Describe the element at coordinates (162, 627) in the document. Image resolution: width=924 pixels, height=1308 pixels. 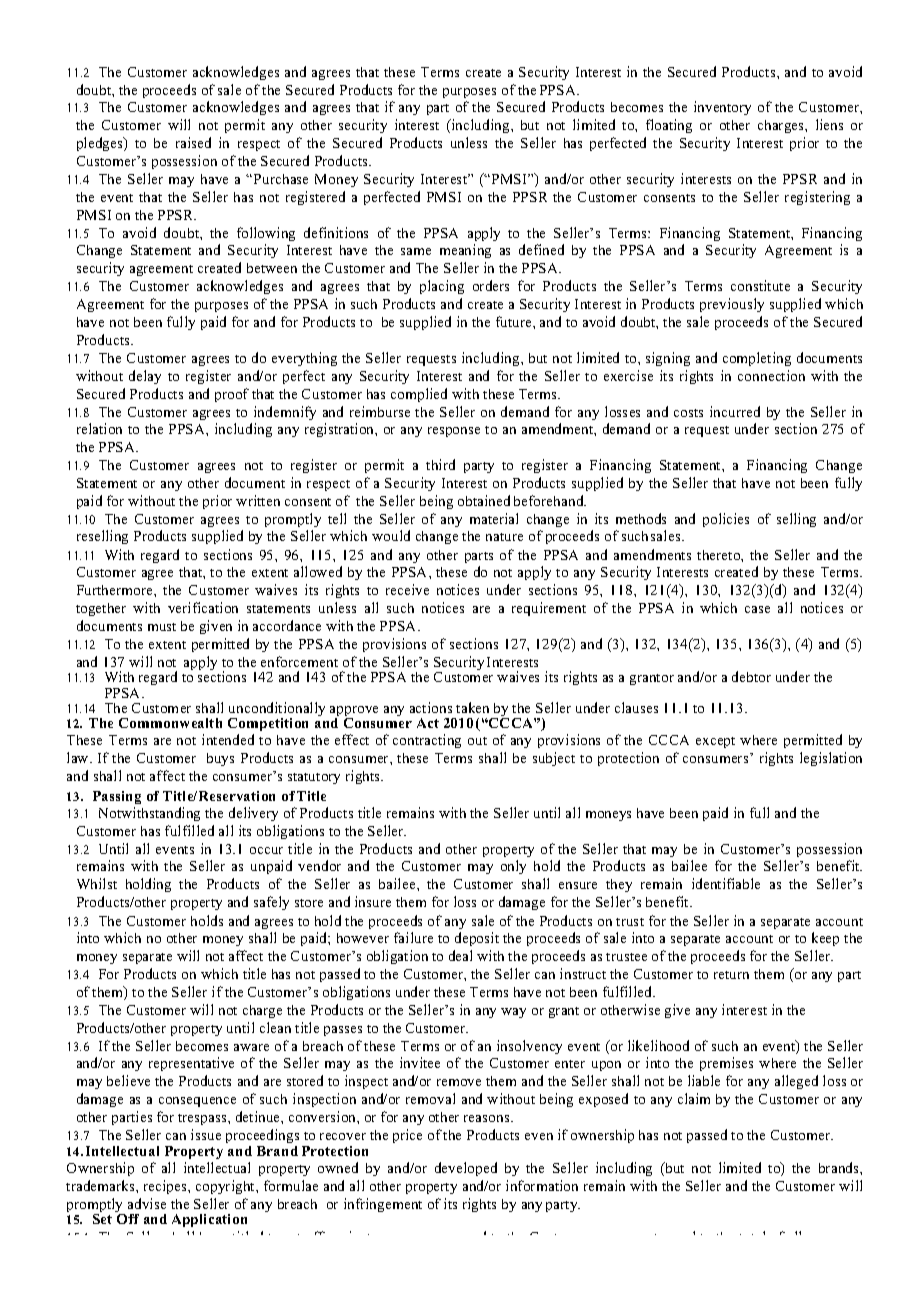
I see `must` at that location.
